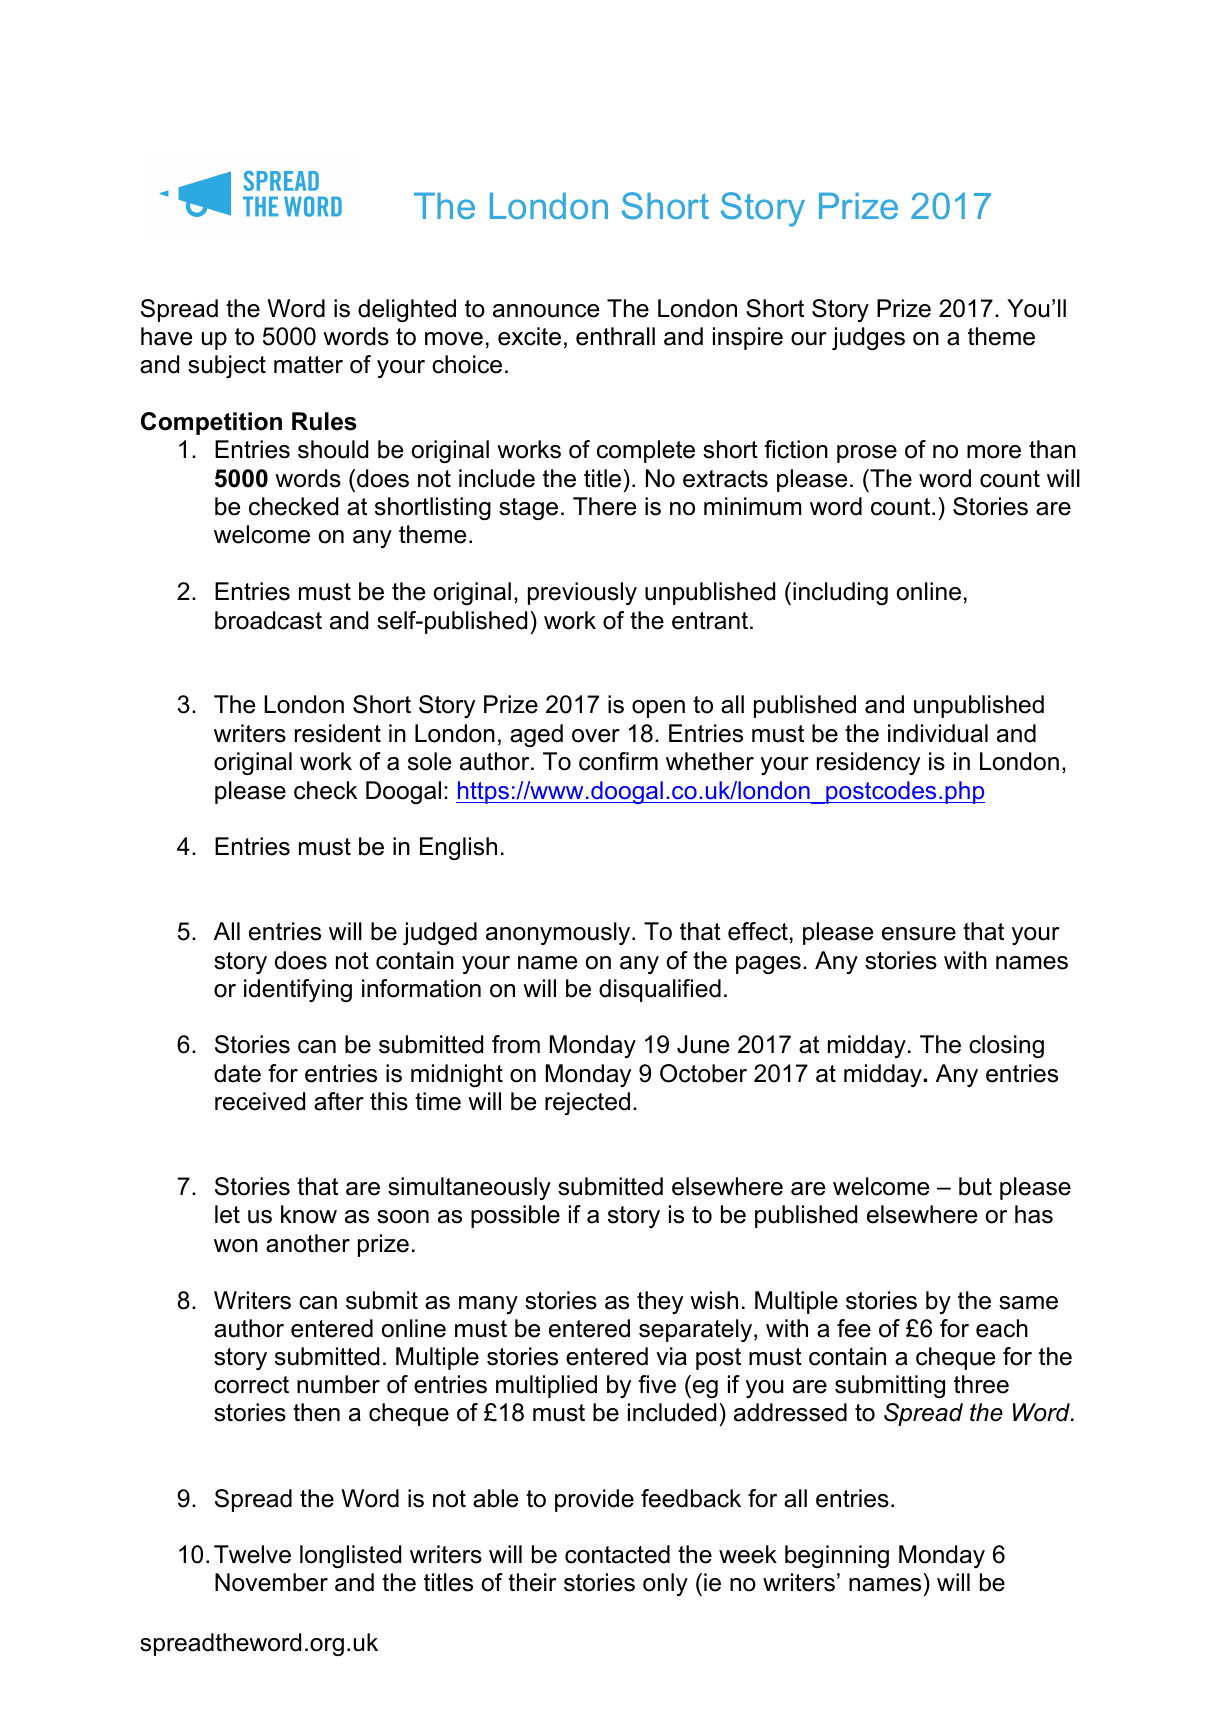 The image size is (1222, 1729). I want to click on but, so click(975, 1186).
